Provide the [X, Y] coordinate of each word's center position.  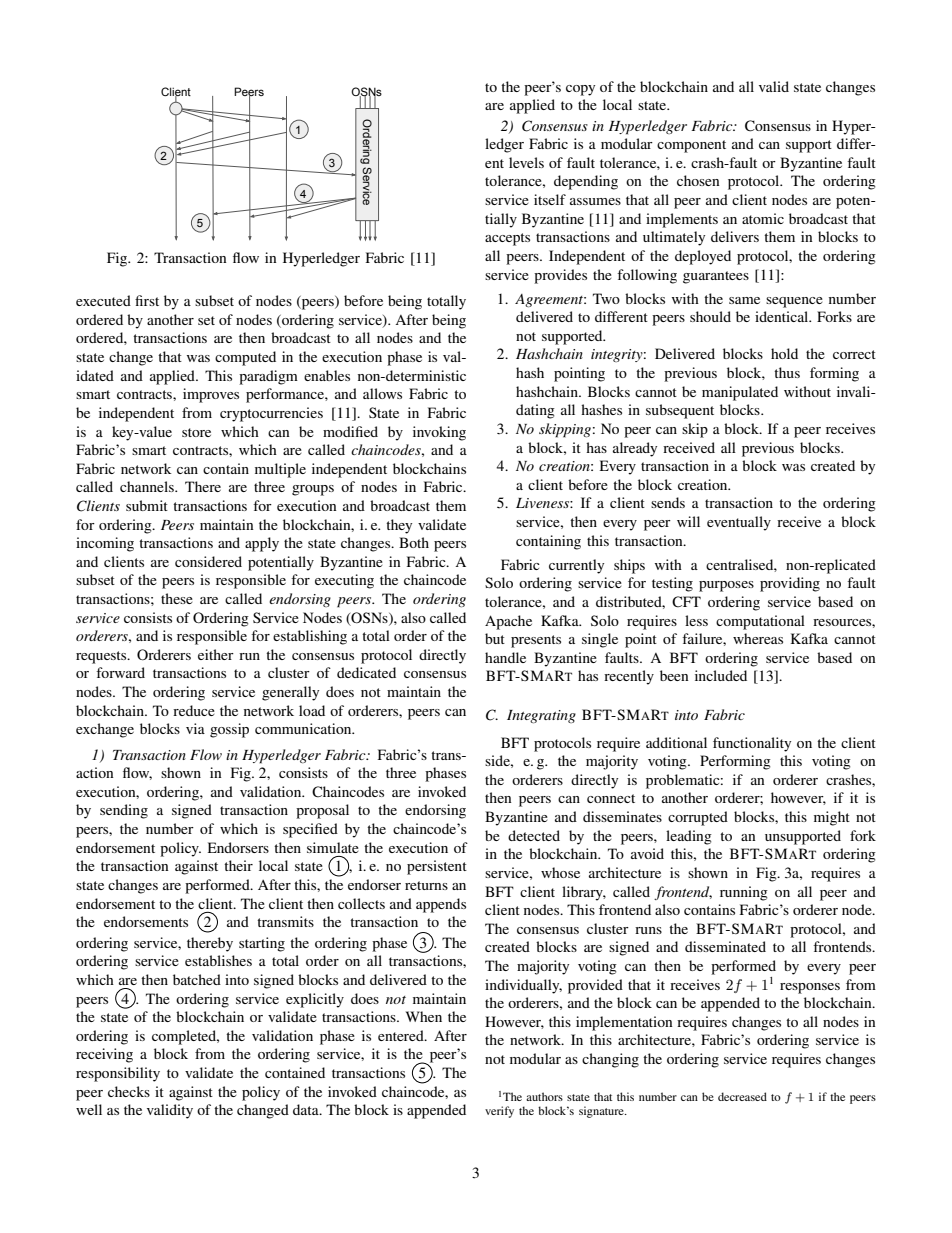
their [238, 865]
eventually [739, 523]
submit [147, 505]
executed [103, 300]
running [744, 893]
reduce [194, 710]
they [399, 526]
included [721, 675]
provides [560, 276]
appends [441, 905]
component [691, 146]
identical [783, 316]
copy [580, 90]
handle [505, 657]
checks [129, 1091]
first [147, 300]
